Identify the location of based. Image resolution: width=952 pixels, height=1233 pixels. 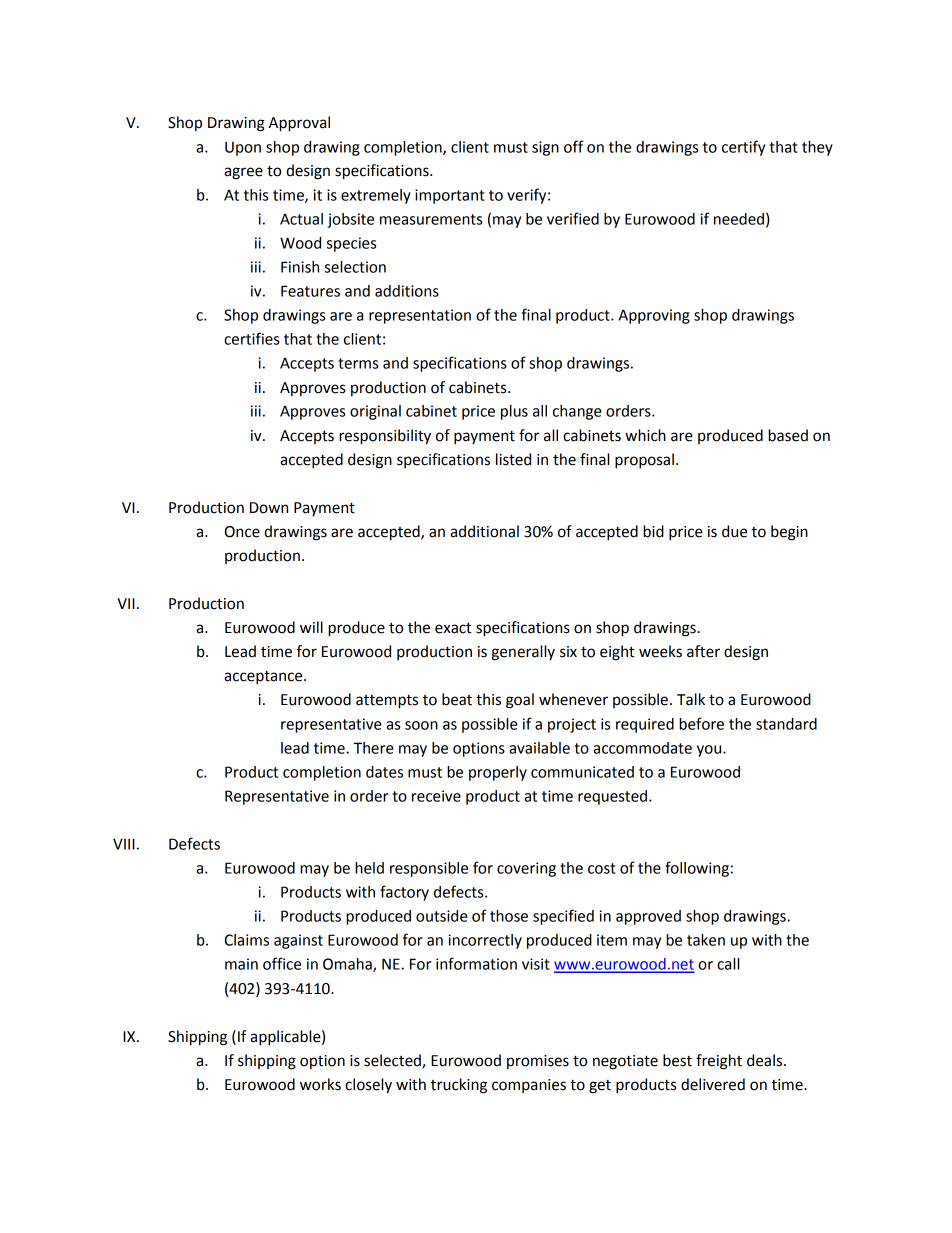
(788, 435).
